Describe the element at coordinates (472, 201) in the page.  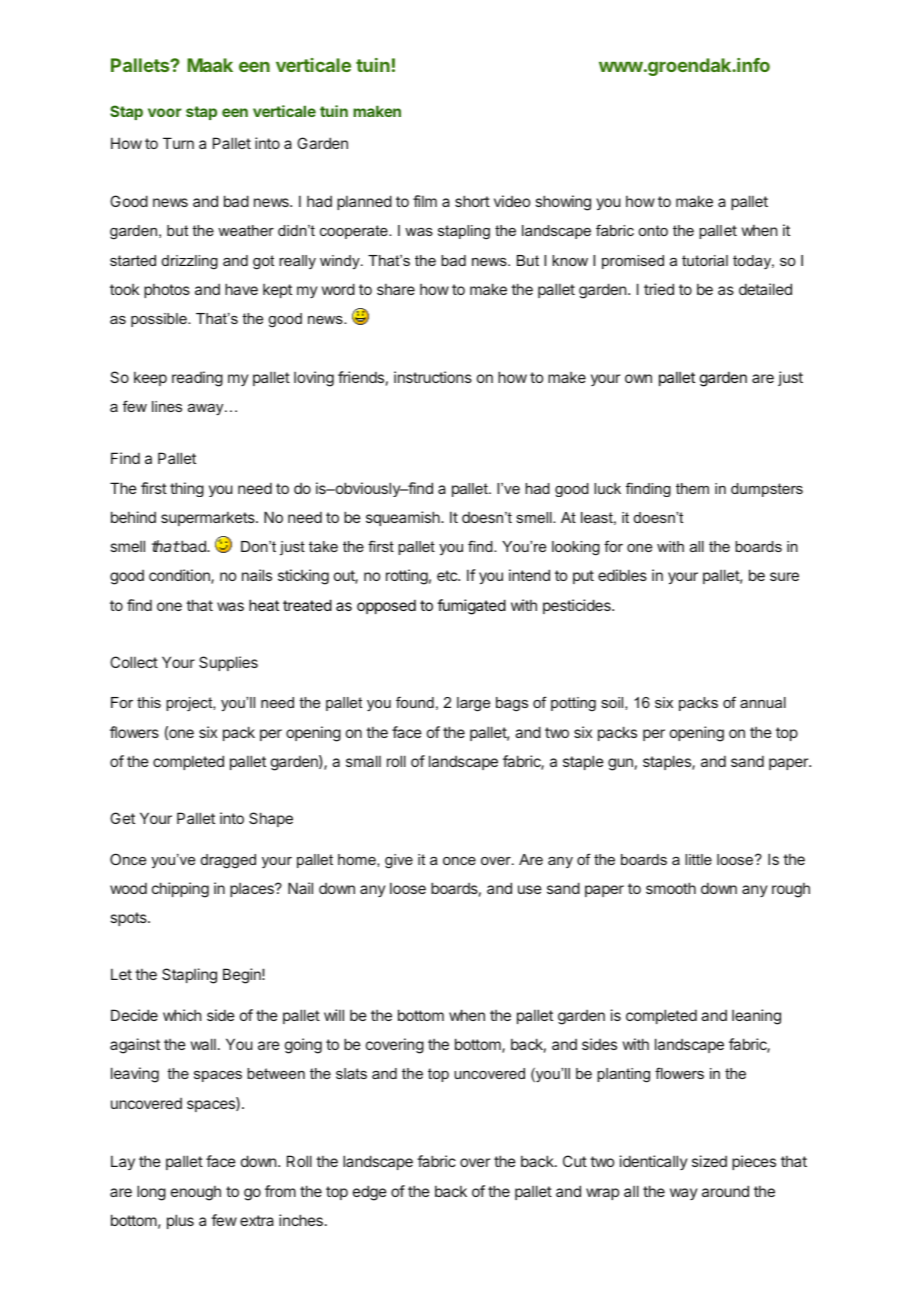
I see `short` at that location.
